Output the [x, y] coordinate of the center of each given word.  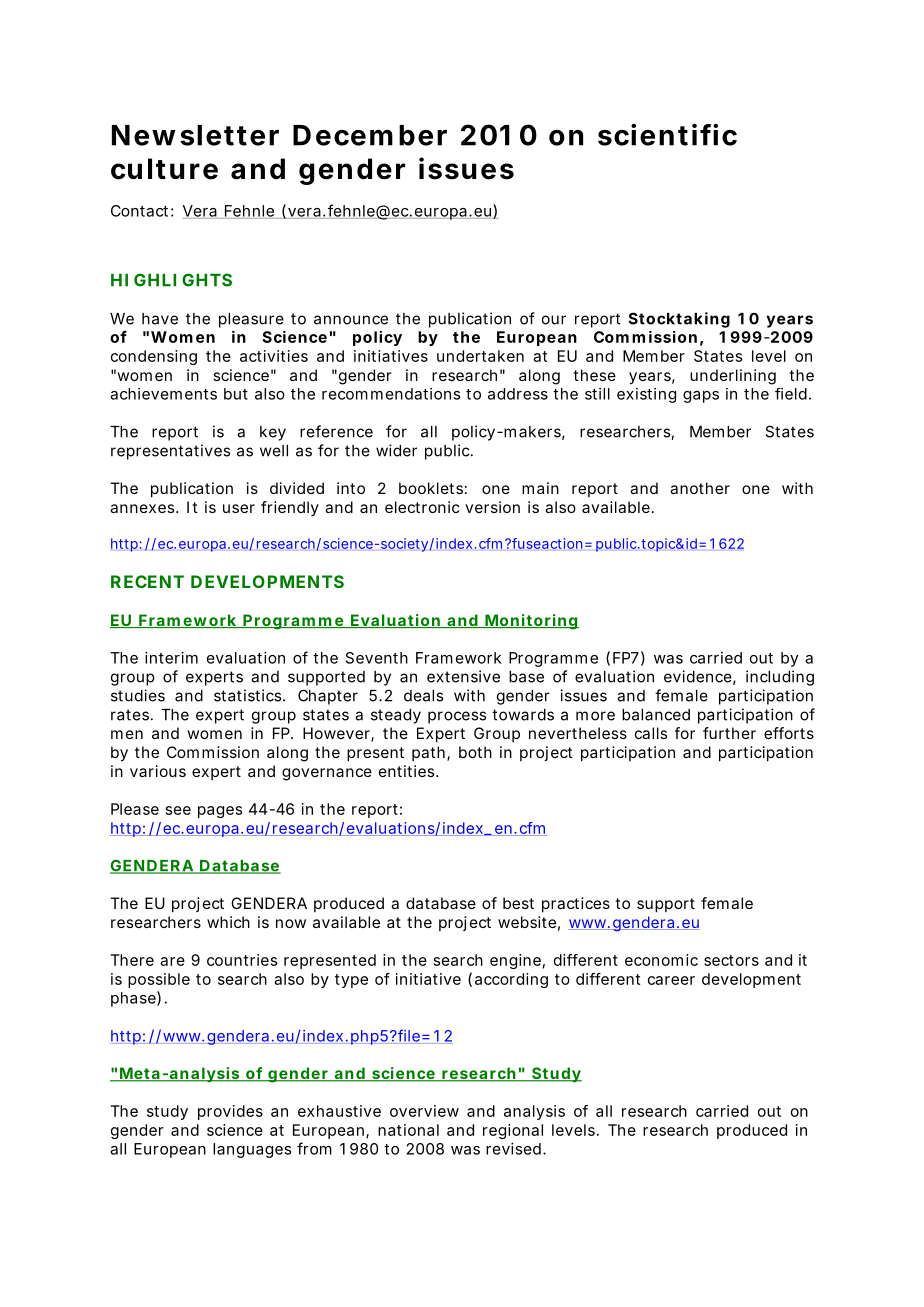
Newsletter [195, 135]
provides [230, 1112]
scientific [667, 135]
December [370, 135]
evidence [698, 676]
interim [171, 658]
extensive [463, 676]
